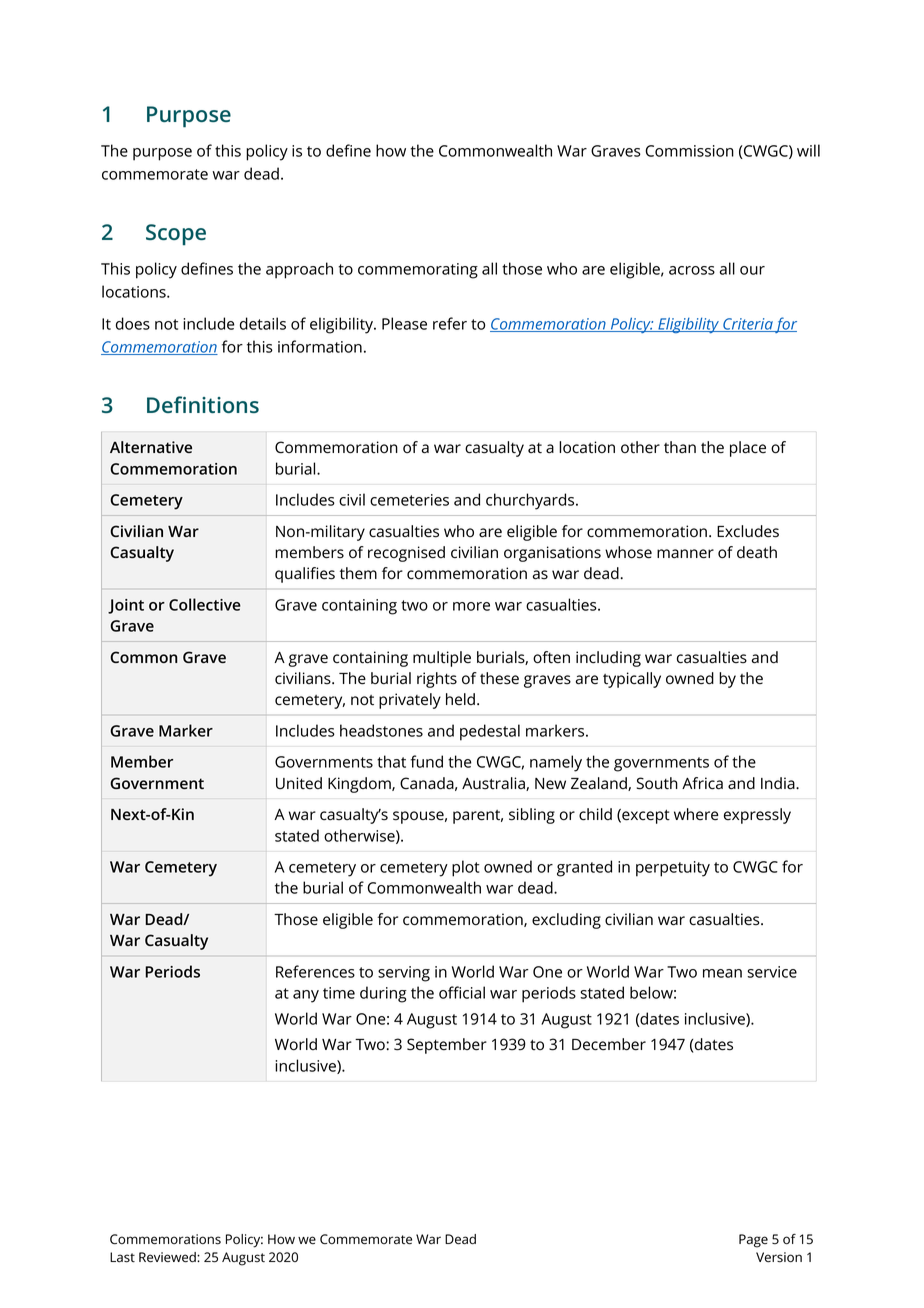  What do you see at coordinates (299, 783) in the screenshot?
I see `United` at bounding box center [299, 783].
